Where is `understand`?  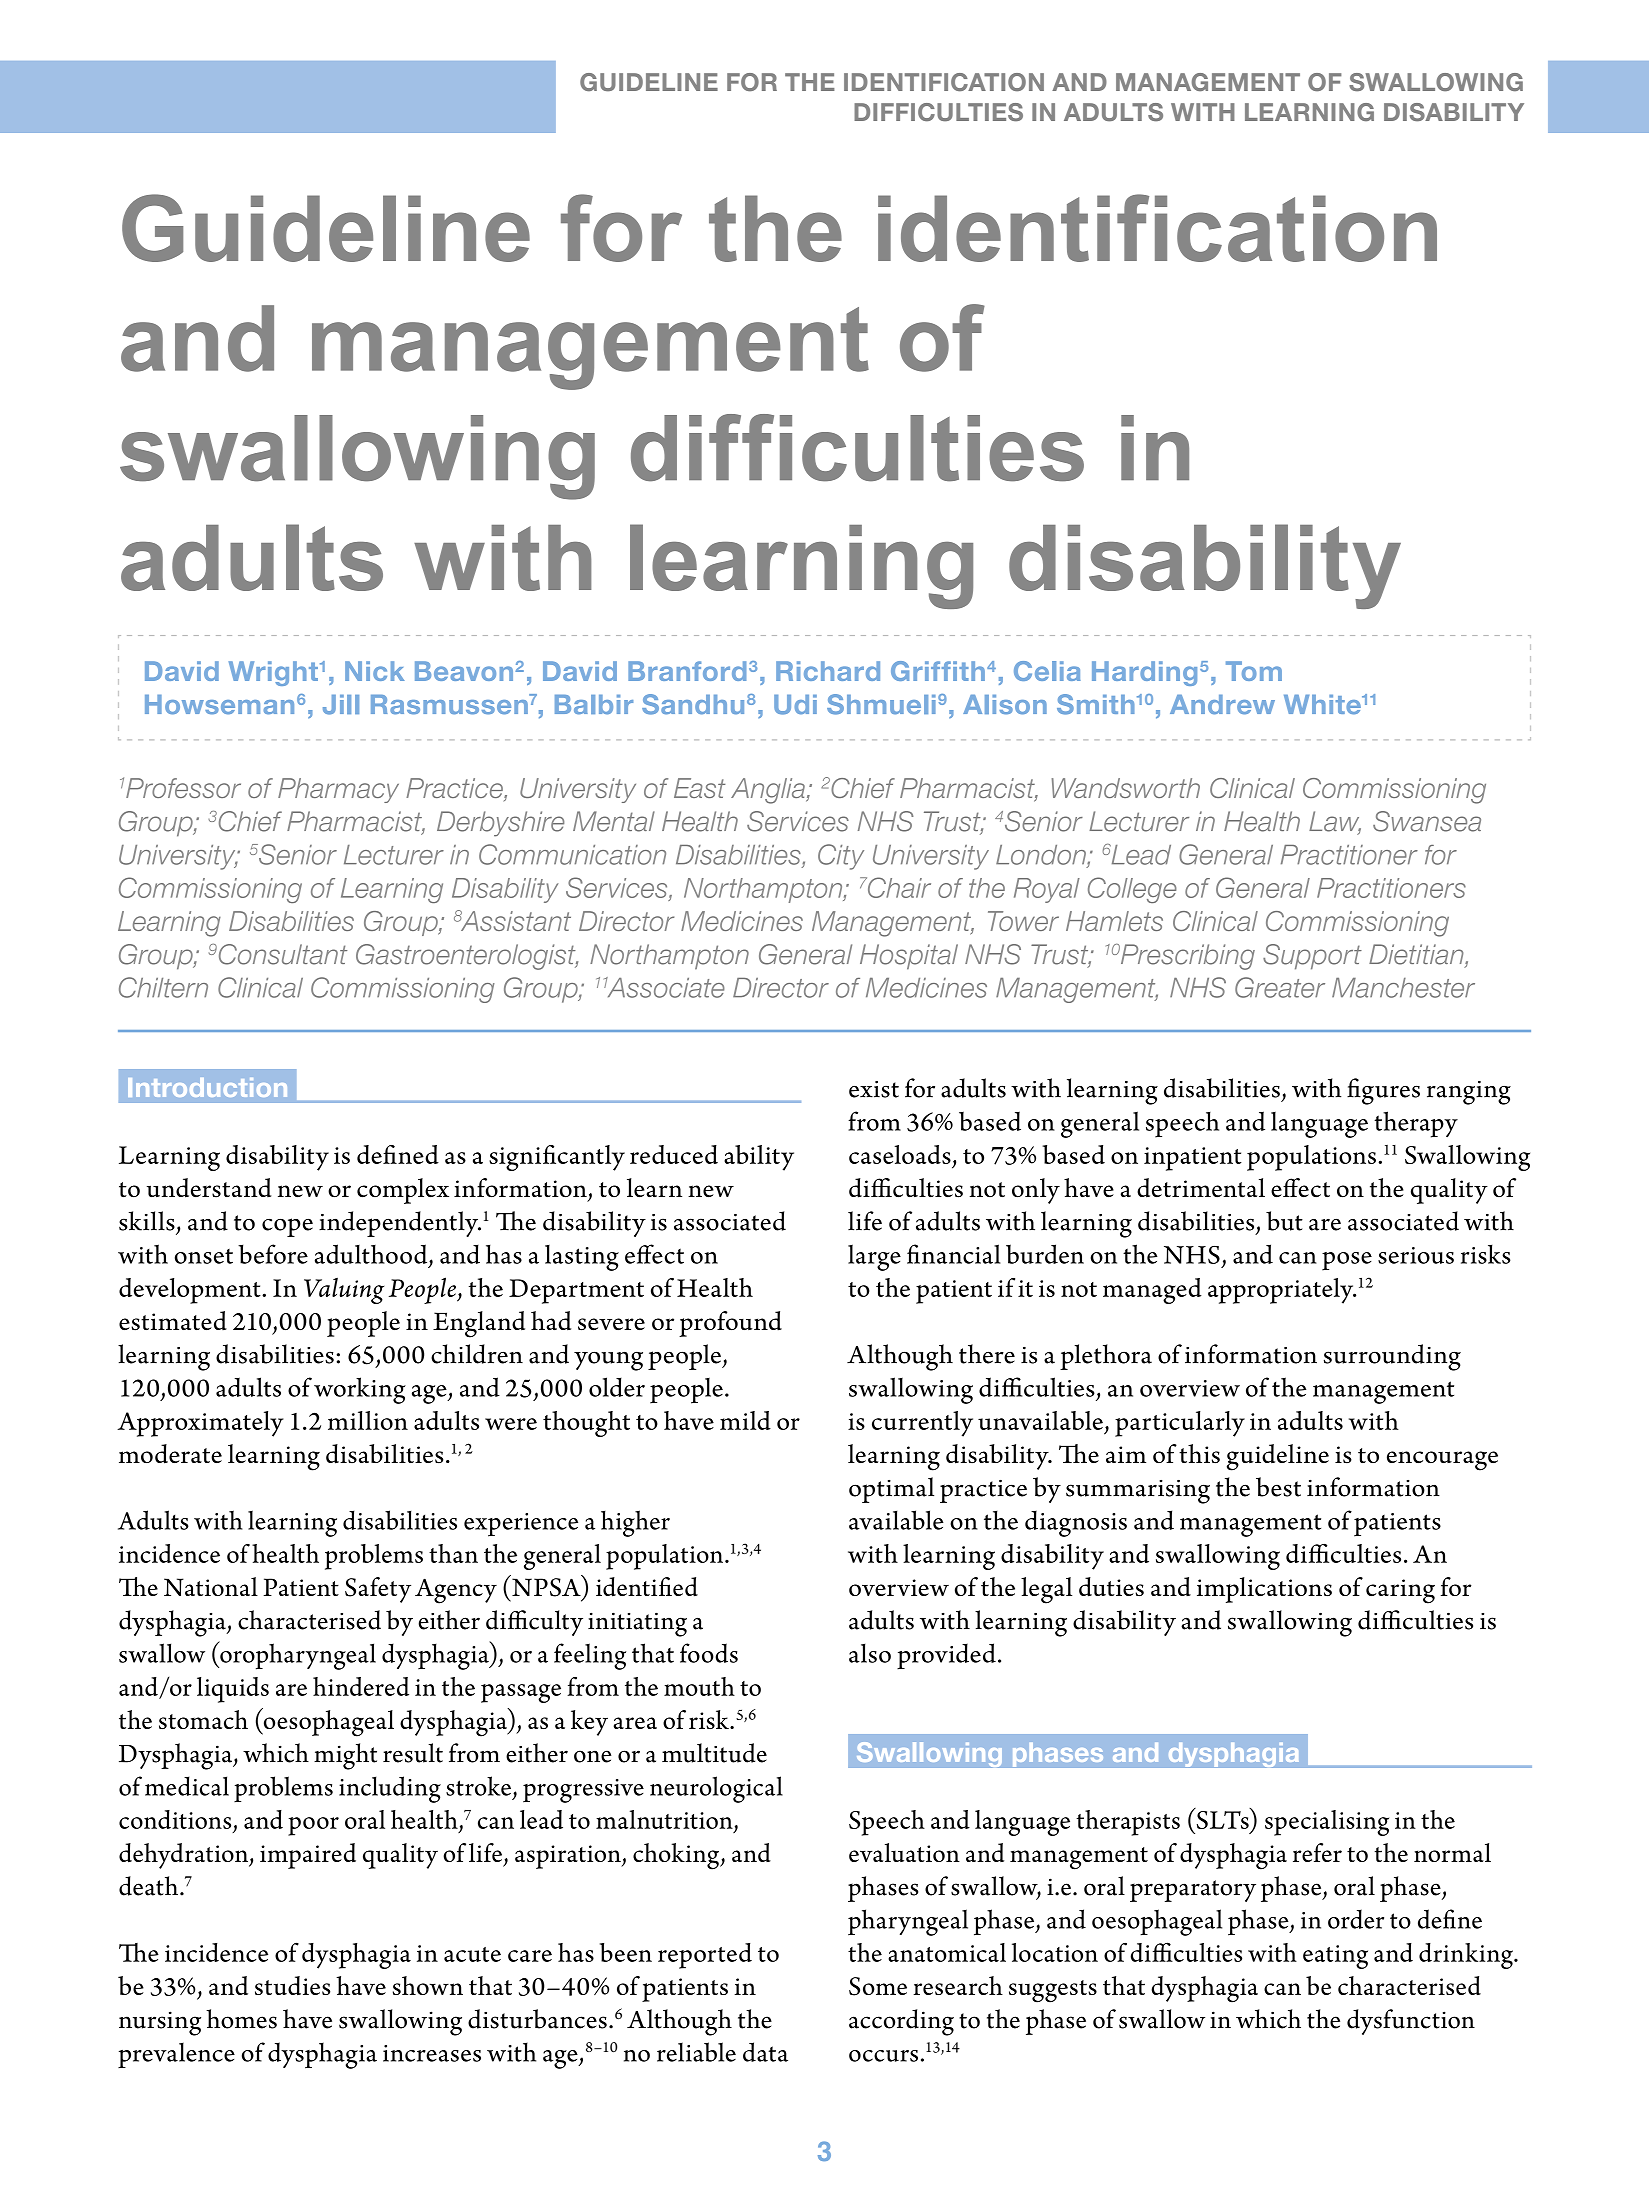 understand is located at coordinates (209, 1188).
